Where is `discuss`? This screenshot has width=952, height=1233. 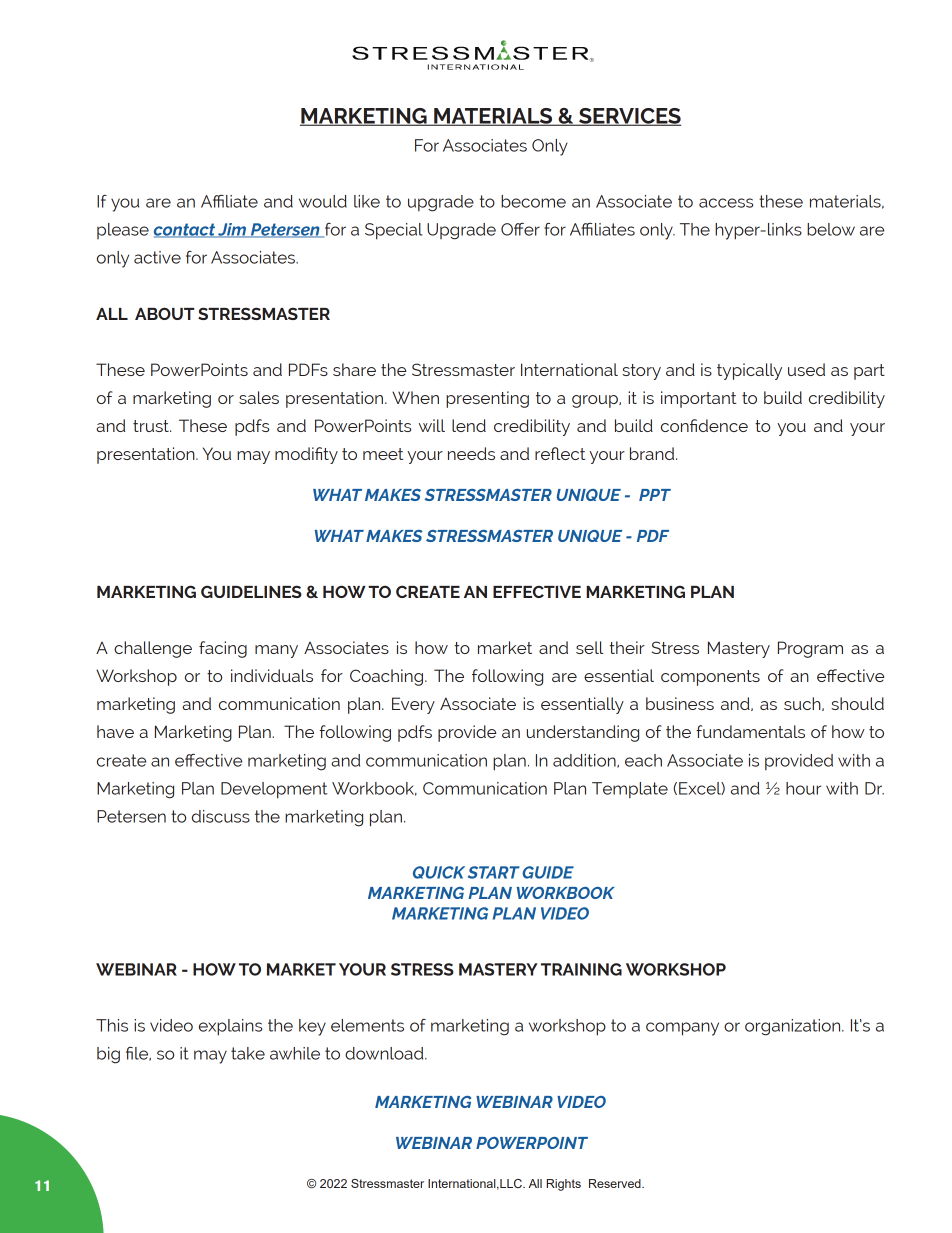 discuss is located at coordinates (221, 816).
